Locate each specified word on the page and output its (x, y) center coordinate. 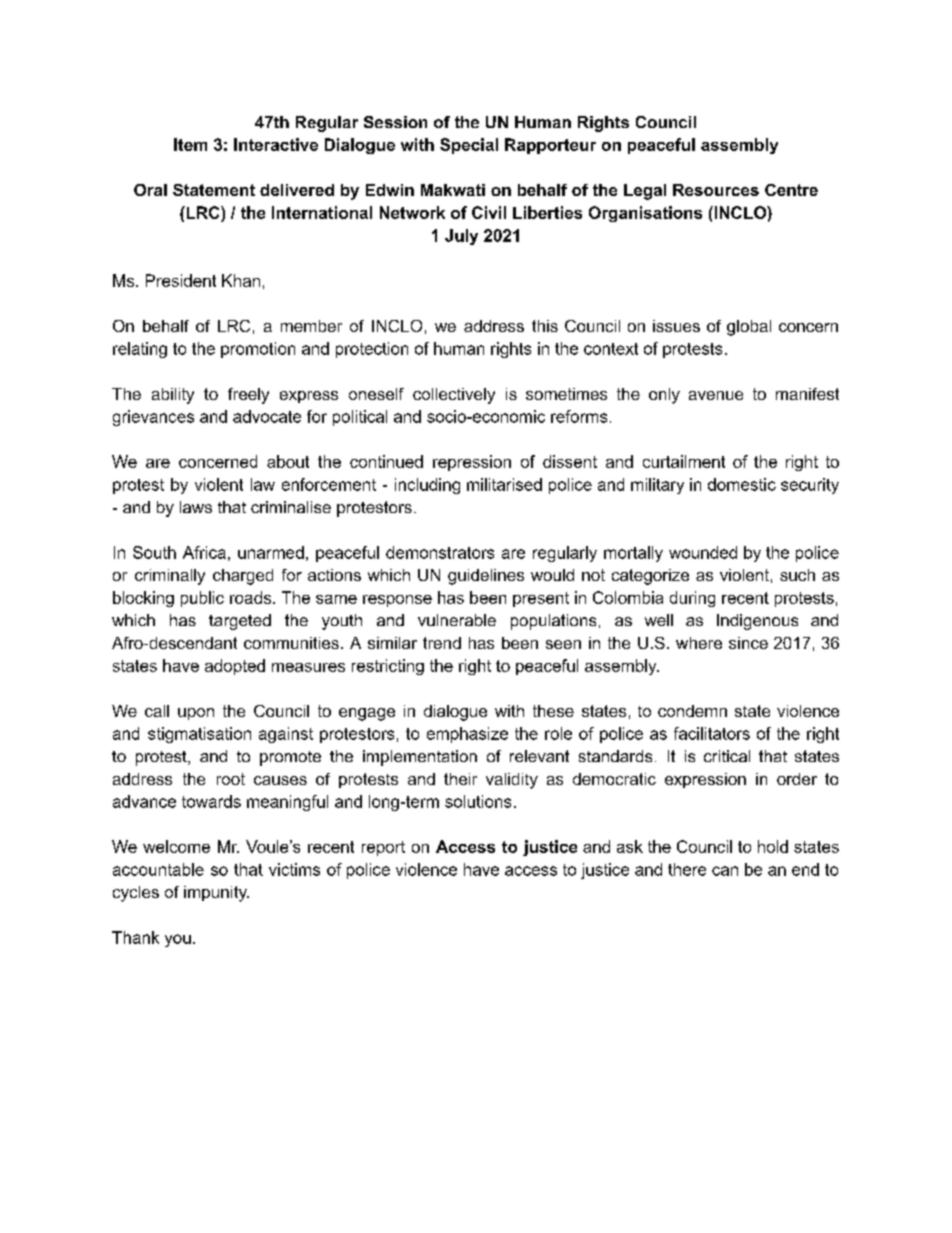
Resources (716, 190)
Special (469, 146)
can (725, 871)
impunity (216, 894)
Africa (204, 552)
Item (190, 144)
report (383, 848)
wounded (703, 552)
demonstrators (440, 552)
